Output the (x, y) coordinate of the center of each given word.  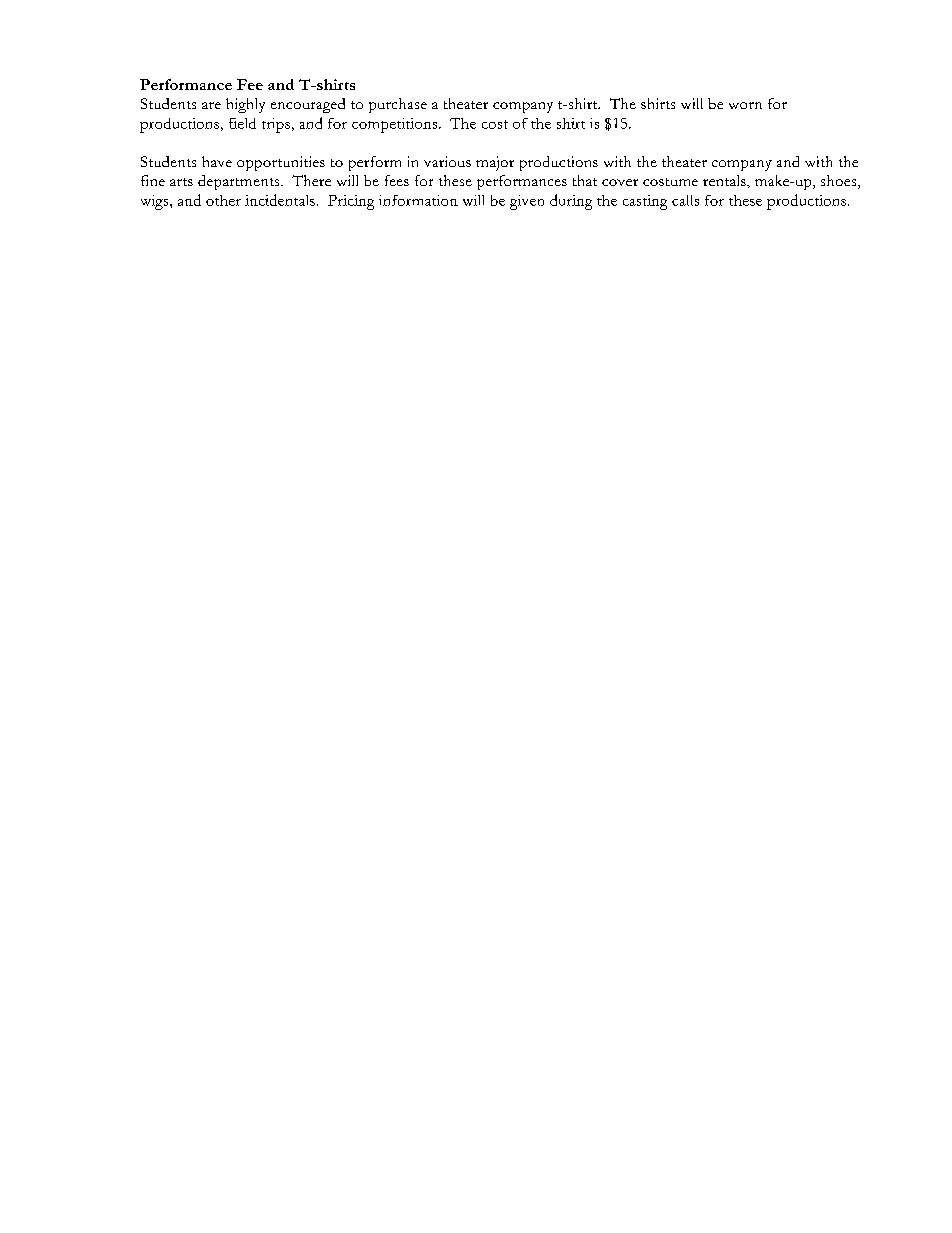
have (217, 161)
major (495, 163)
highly (245, 105)
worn (745, 105)
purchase (398, 105)
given (527, 202)
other (223, 200)
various (447, 161)
